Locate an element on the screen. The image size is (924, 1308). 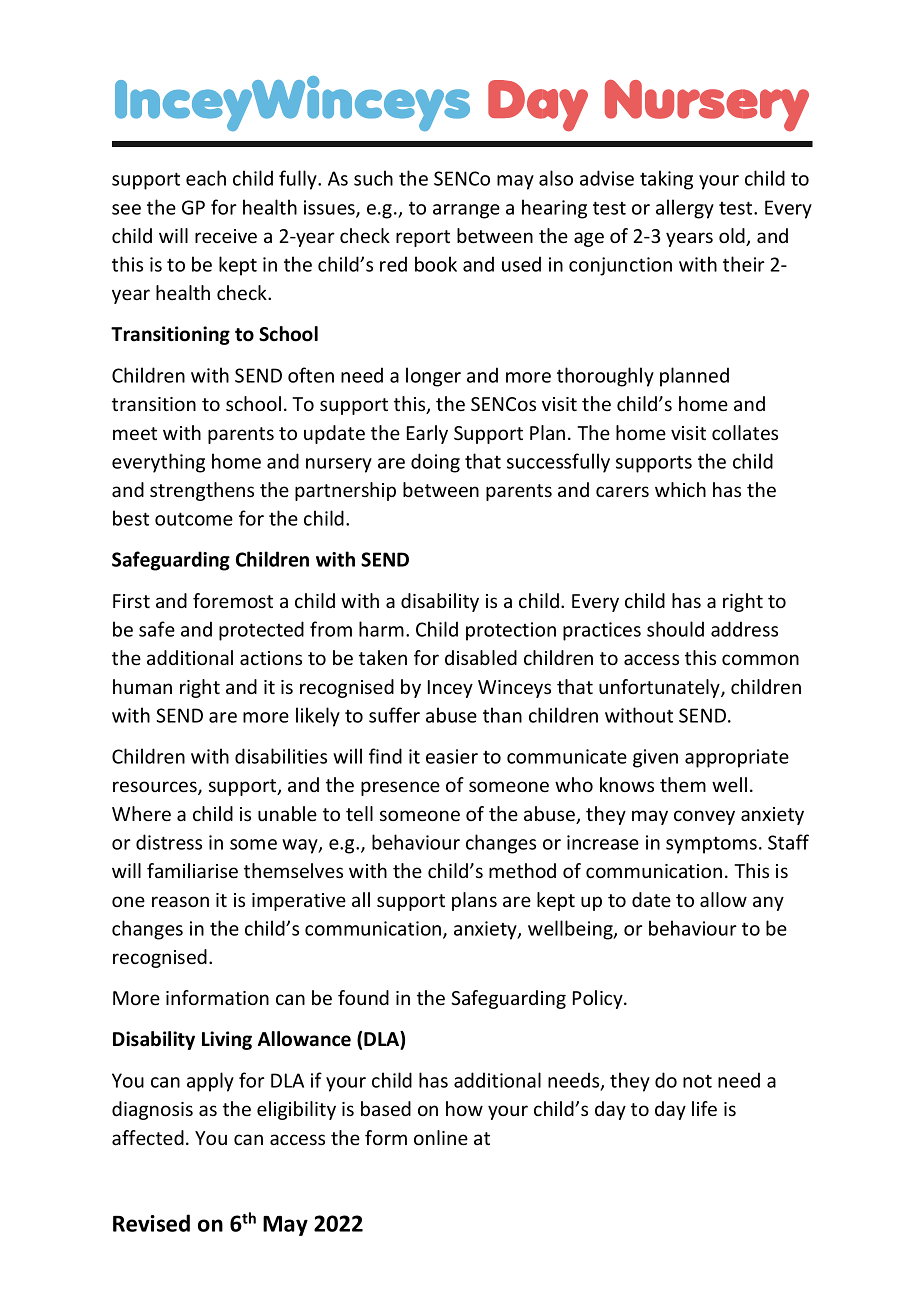
receive is located at coordinates (226, 236).
